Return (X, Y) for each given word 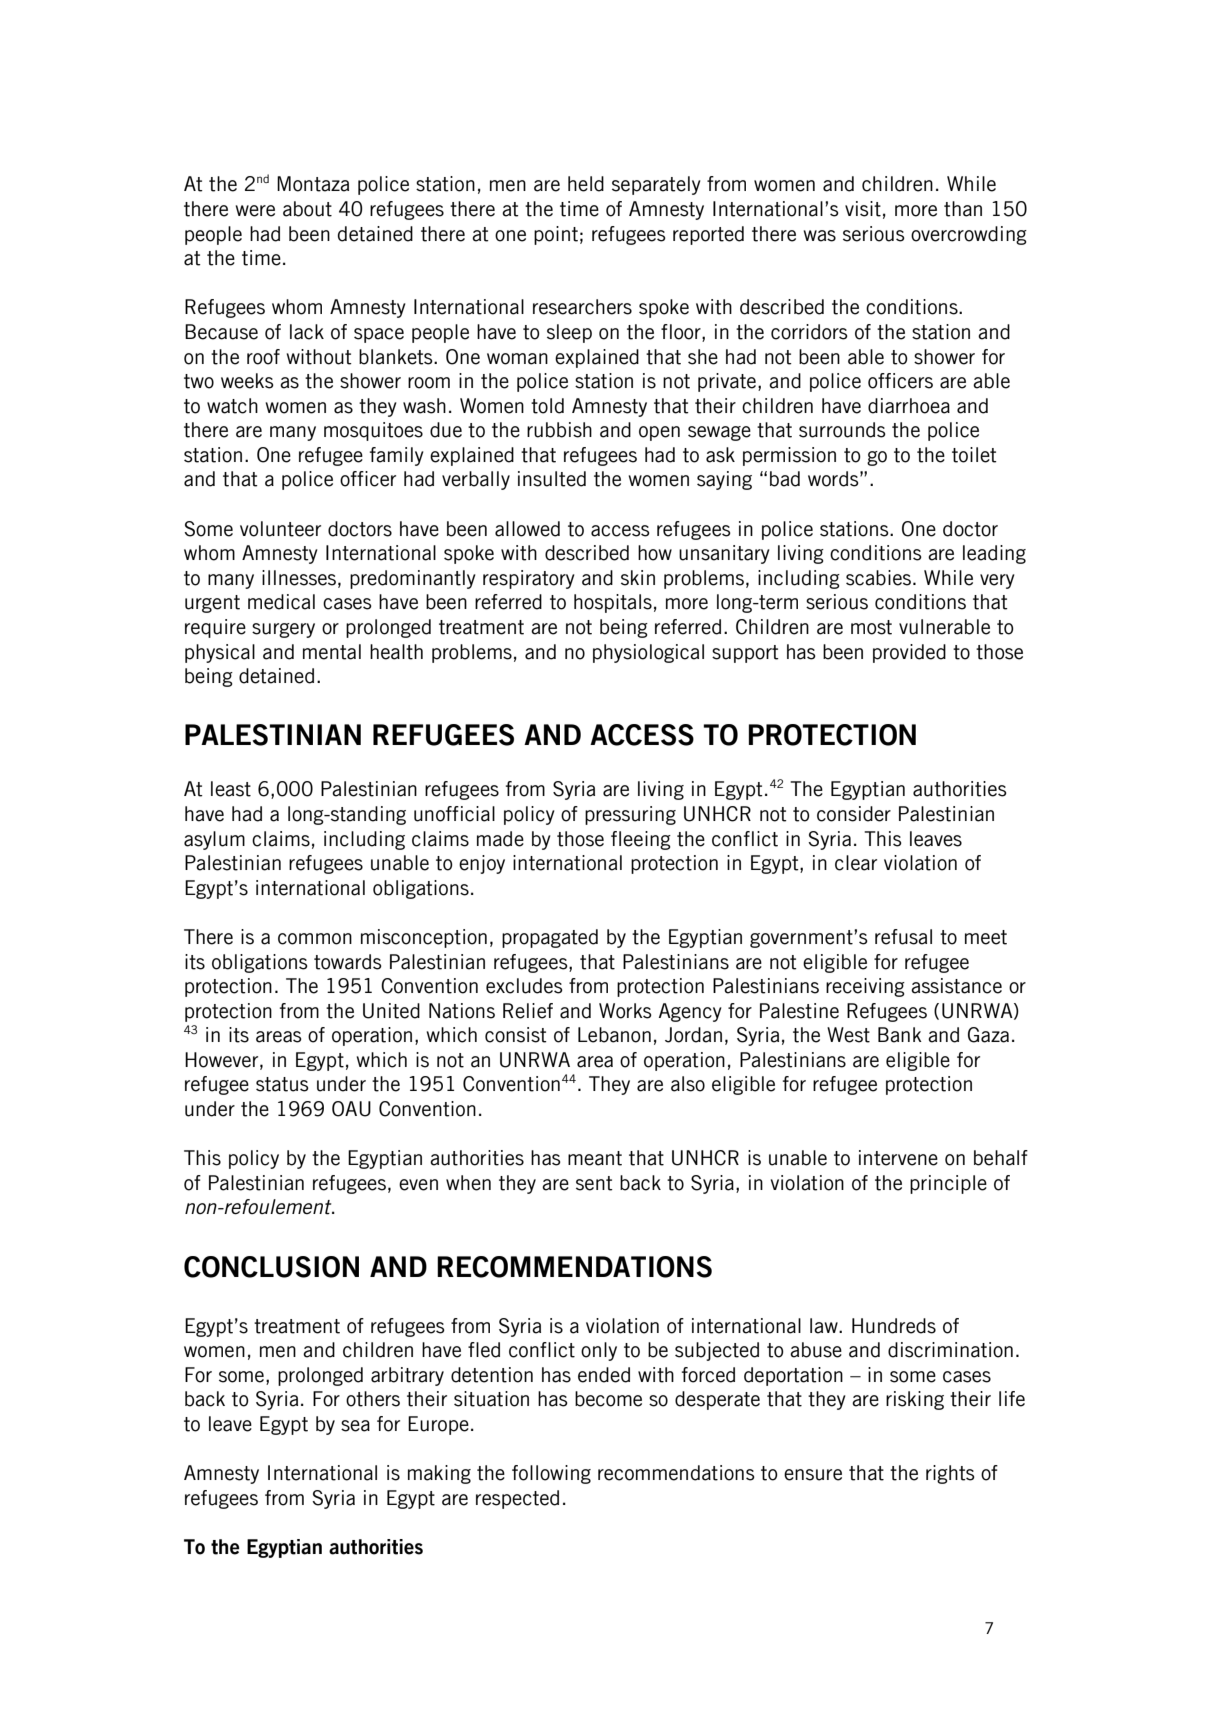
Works (625, 1011)
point (556, 235)
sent (594, 1183)
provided (909, 653)
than (963, 209)
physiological (648, 653)
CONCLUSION (271, 1267)
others (373, 1399)
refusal (903, 937)
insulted (552, 479)
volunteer (280, 529)
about (307, 209)
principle (948, 1184)
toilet (974, 455)
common (315, 939)
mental (332, 652)
